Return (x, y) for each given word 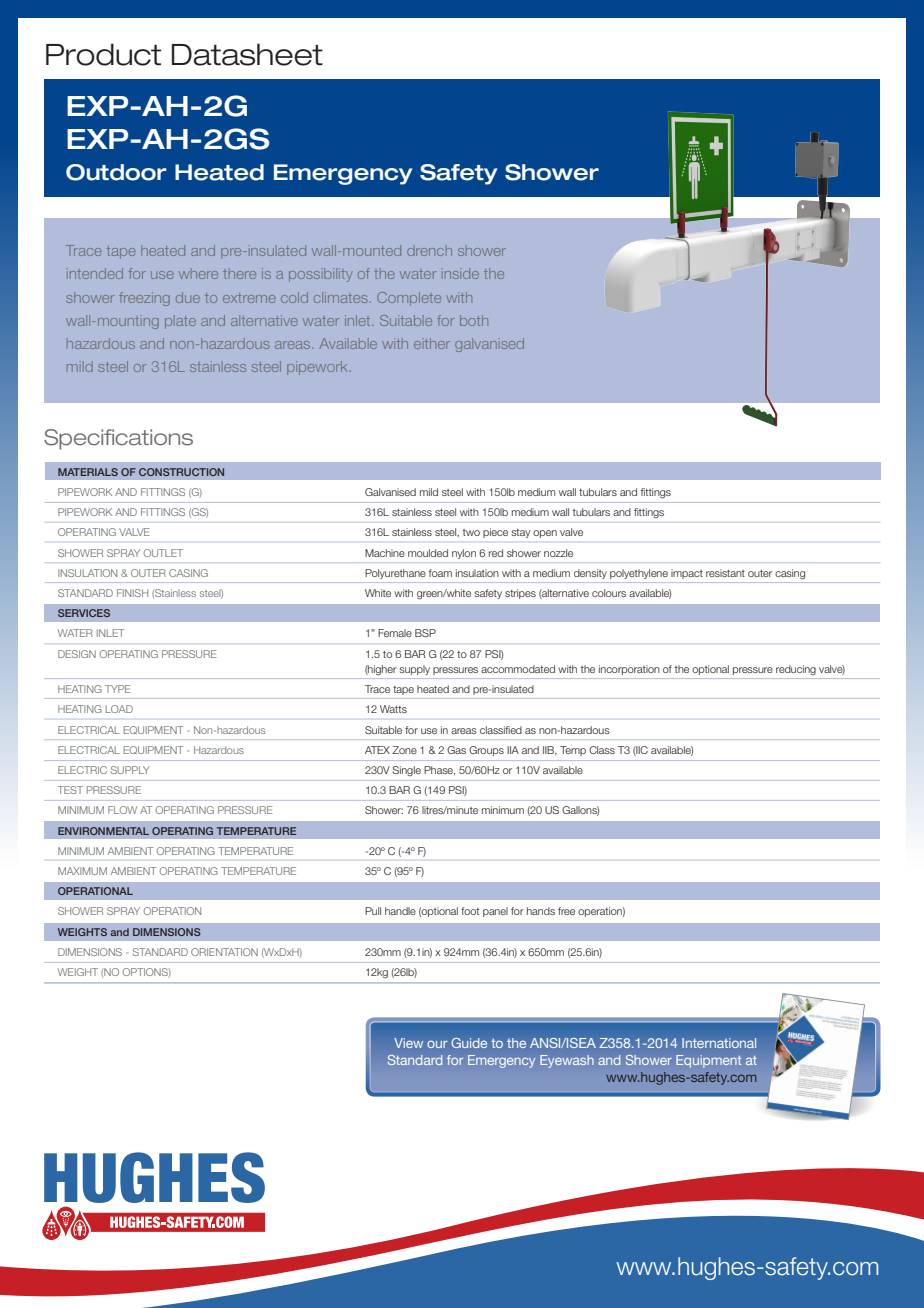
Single (407, 771)
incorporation (629, 670)
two (471, 532)
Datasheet (247, 54)
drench (429, 250)
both (474, 320)
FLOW (122, 810)
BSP (425, 633)
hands (541, 911)
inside (460, 273)
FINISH (132, 593)
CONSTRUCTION (181, 472)
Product (103, 54)
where (198, 273)
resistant (725, 573)
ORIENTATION (224, 952)
